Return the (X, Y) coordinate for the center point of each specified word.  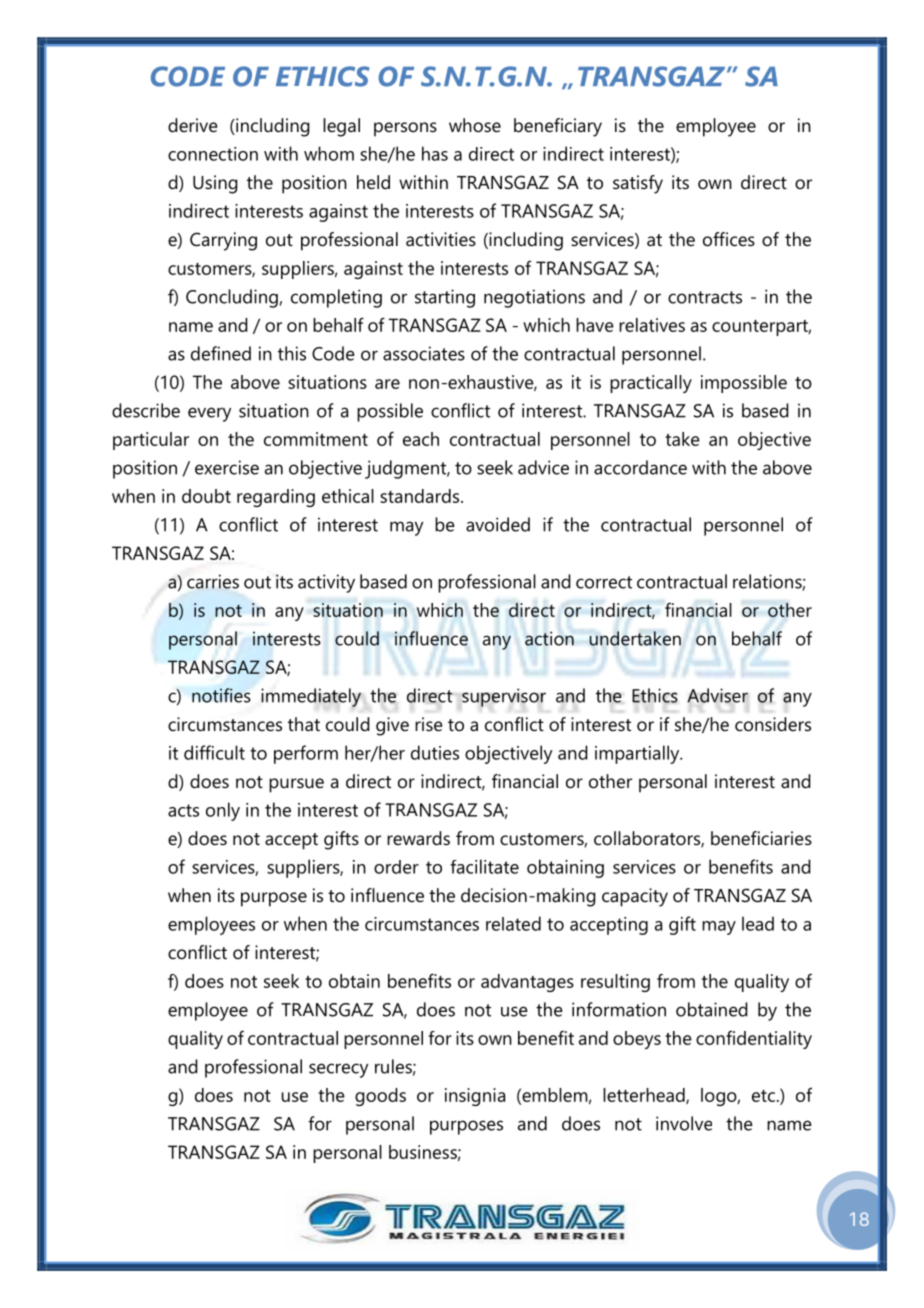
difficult (214, 752)
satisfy (638, 184)
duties (435, 752)
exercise (227, 467)
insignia (475, 1097)
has (435, 153)
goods (380, 1097)
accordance (640, 467)
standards (421, 496)
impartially (638, 754)
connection (213, 154)
